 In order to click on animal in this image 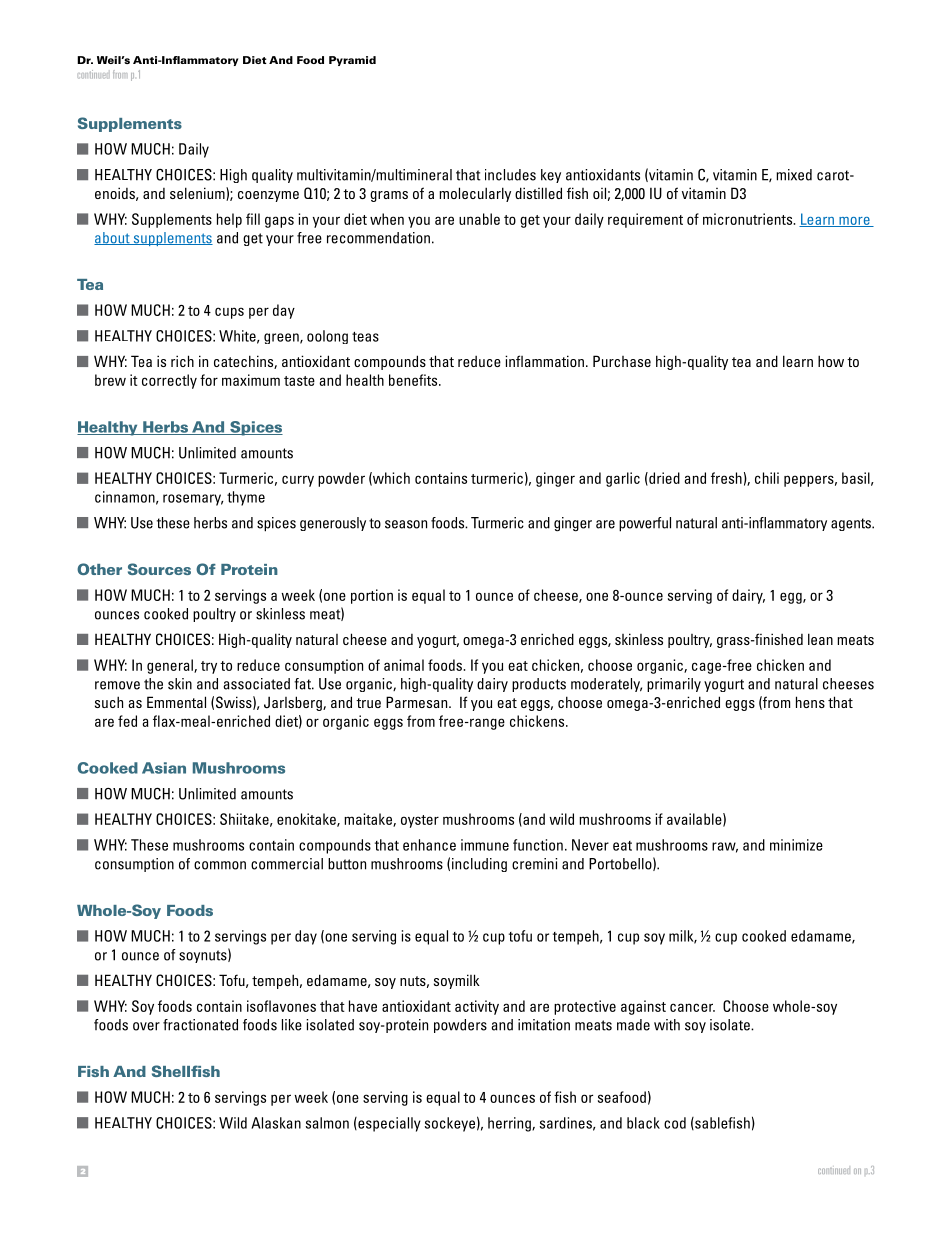, I will do `click(404, 665)`.
